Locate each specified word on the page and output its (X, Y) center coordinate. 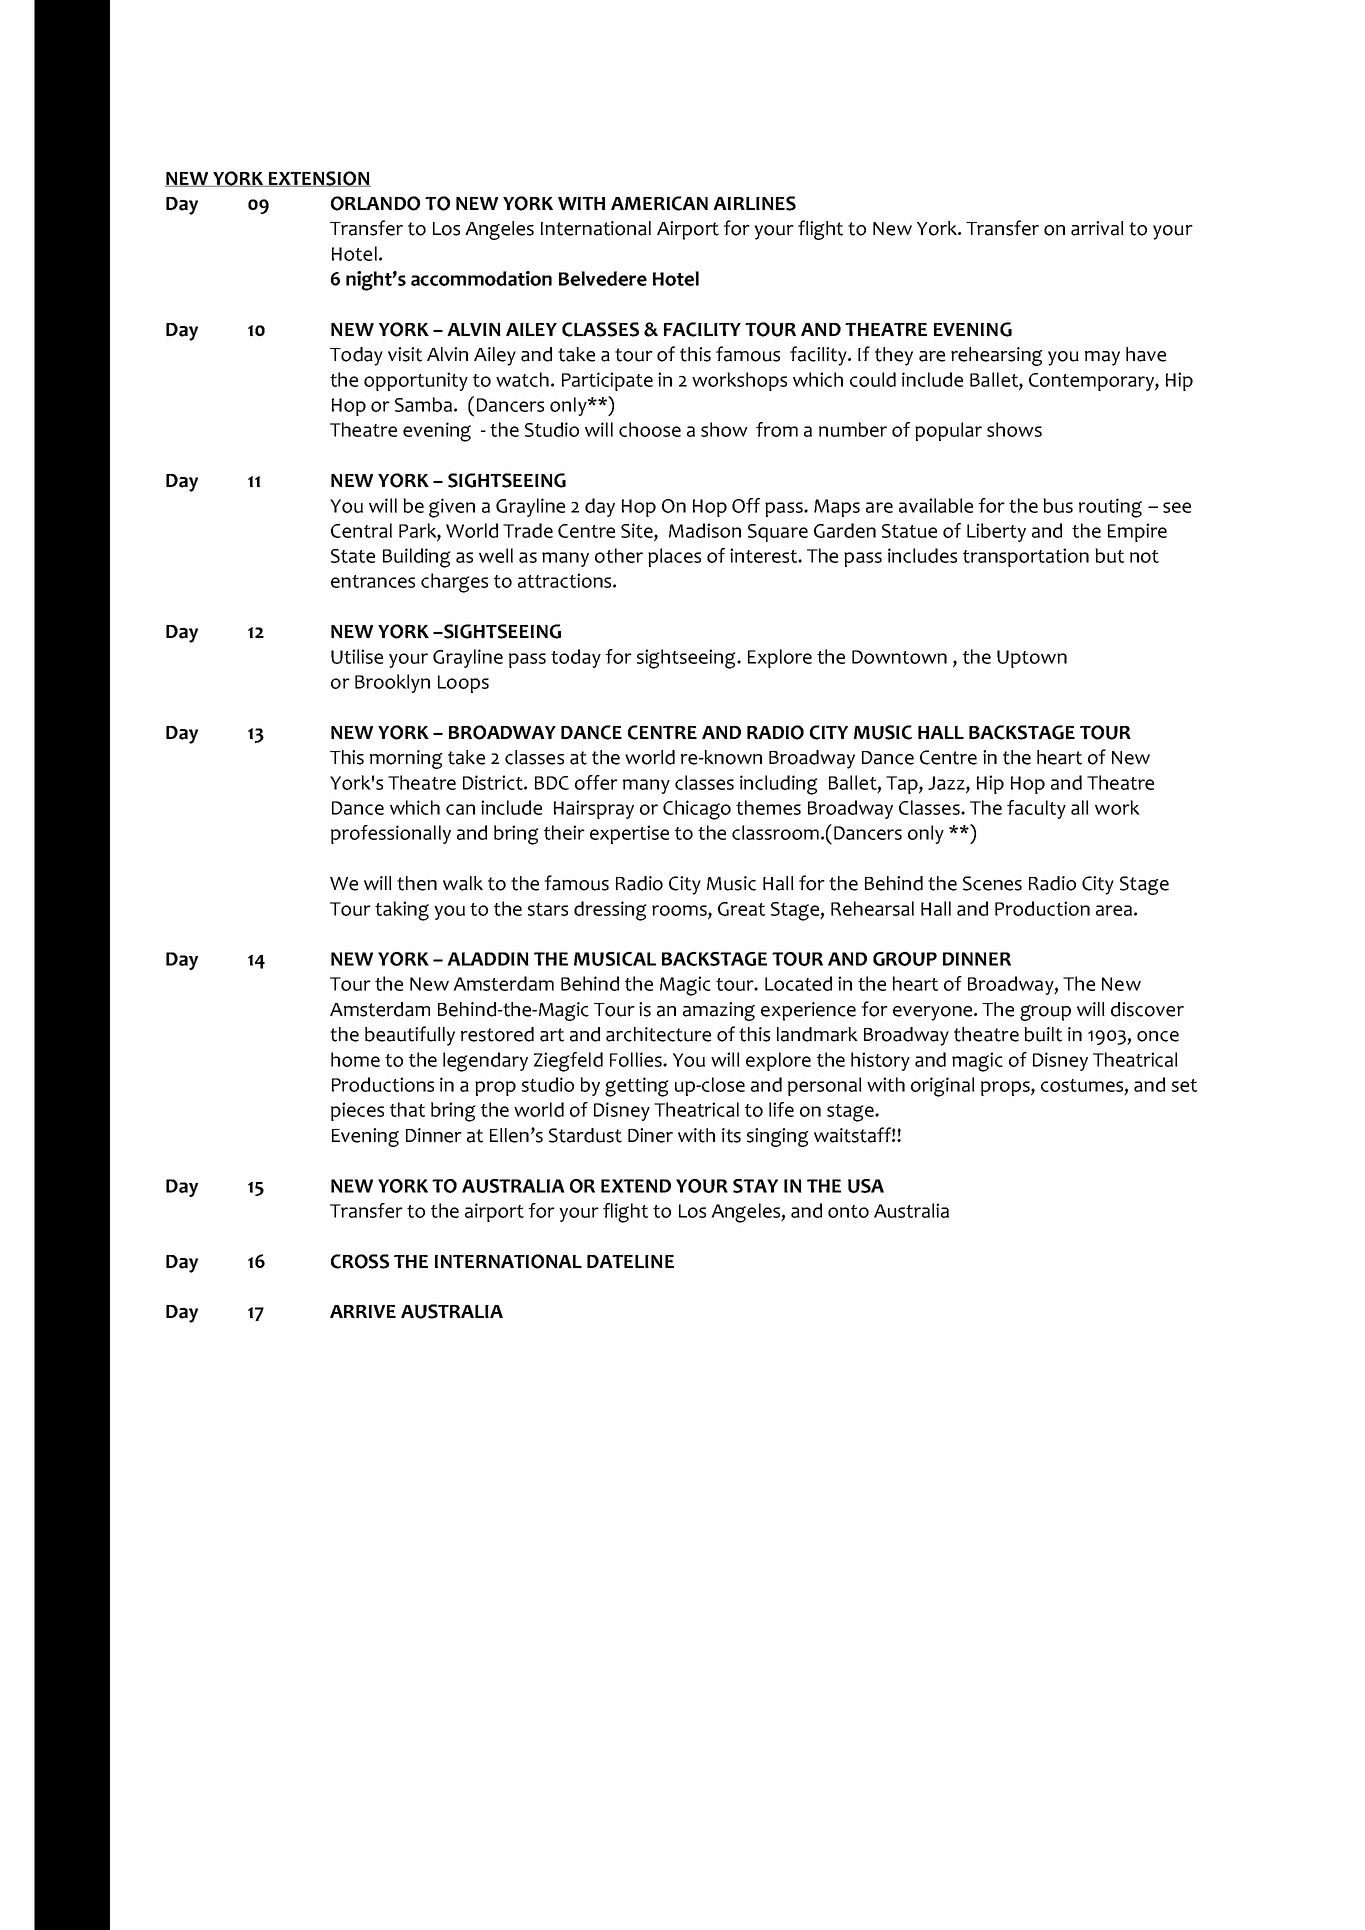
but (1109, 555)
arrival (1097, 228)
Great (741, 909)
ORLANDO (375, 203)
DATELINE (630, 1261)
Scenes (992, 883)
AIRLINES (754, 203)
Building (417, 558)
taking (402, 911)
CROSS (360, 1261)
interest (764, 555)
